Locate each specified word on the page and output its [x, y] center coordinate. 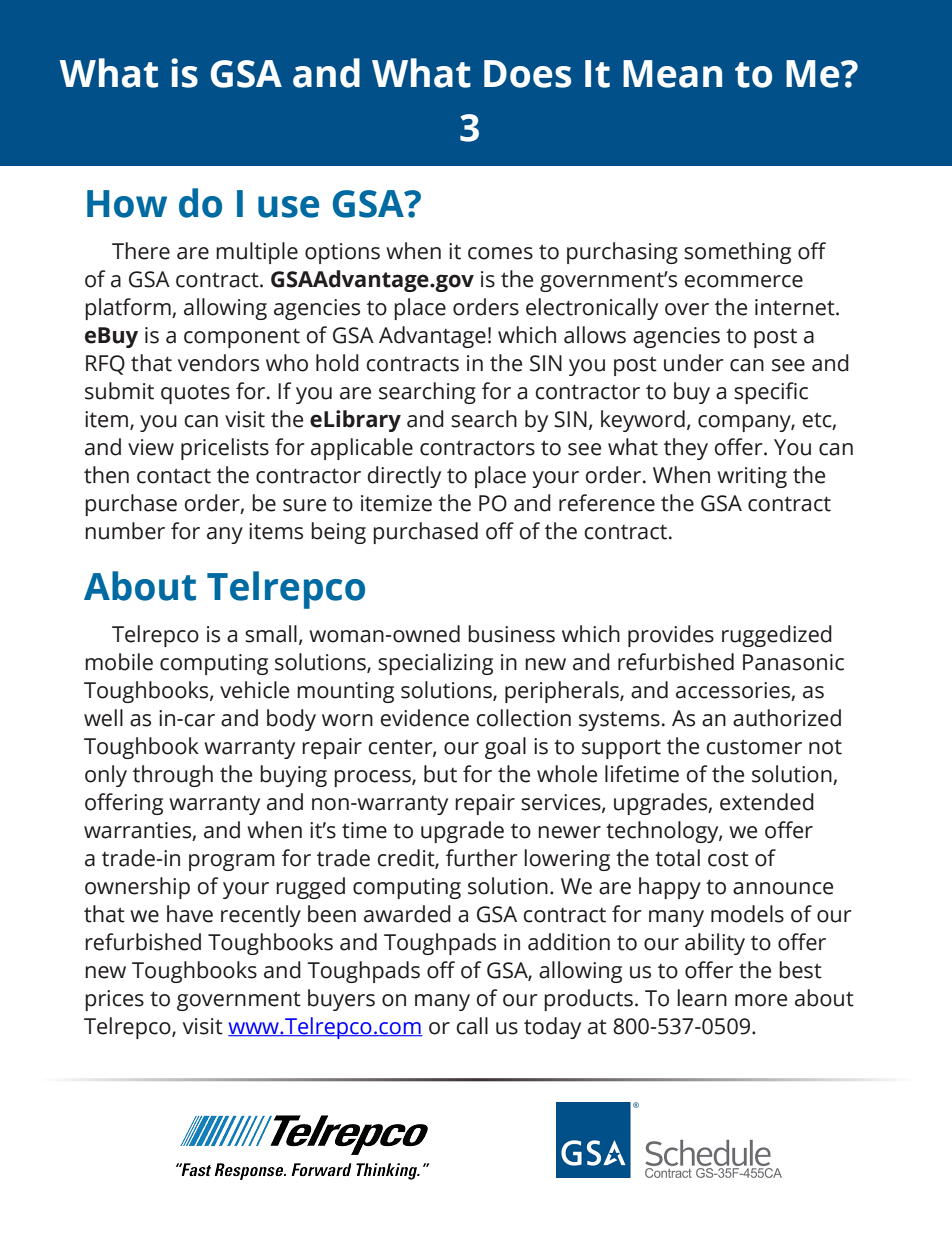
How [127, 204]
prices [114, 1000]
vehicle [254, 690]
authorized [787, 718]
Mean [672, 74]
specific [771, 393]
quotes [195, 394]
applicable [362, 449]
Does [527, 74]
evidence [424, 718]
